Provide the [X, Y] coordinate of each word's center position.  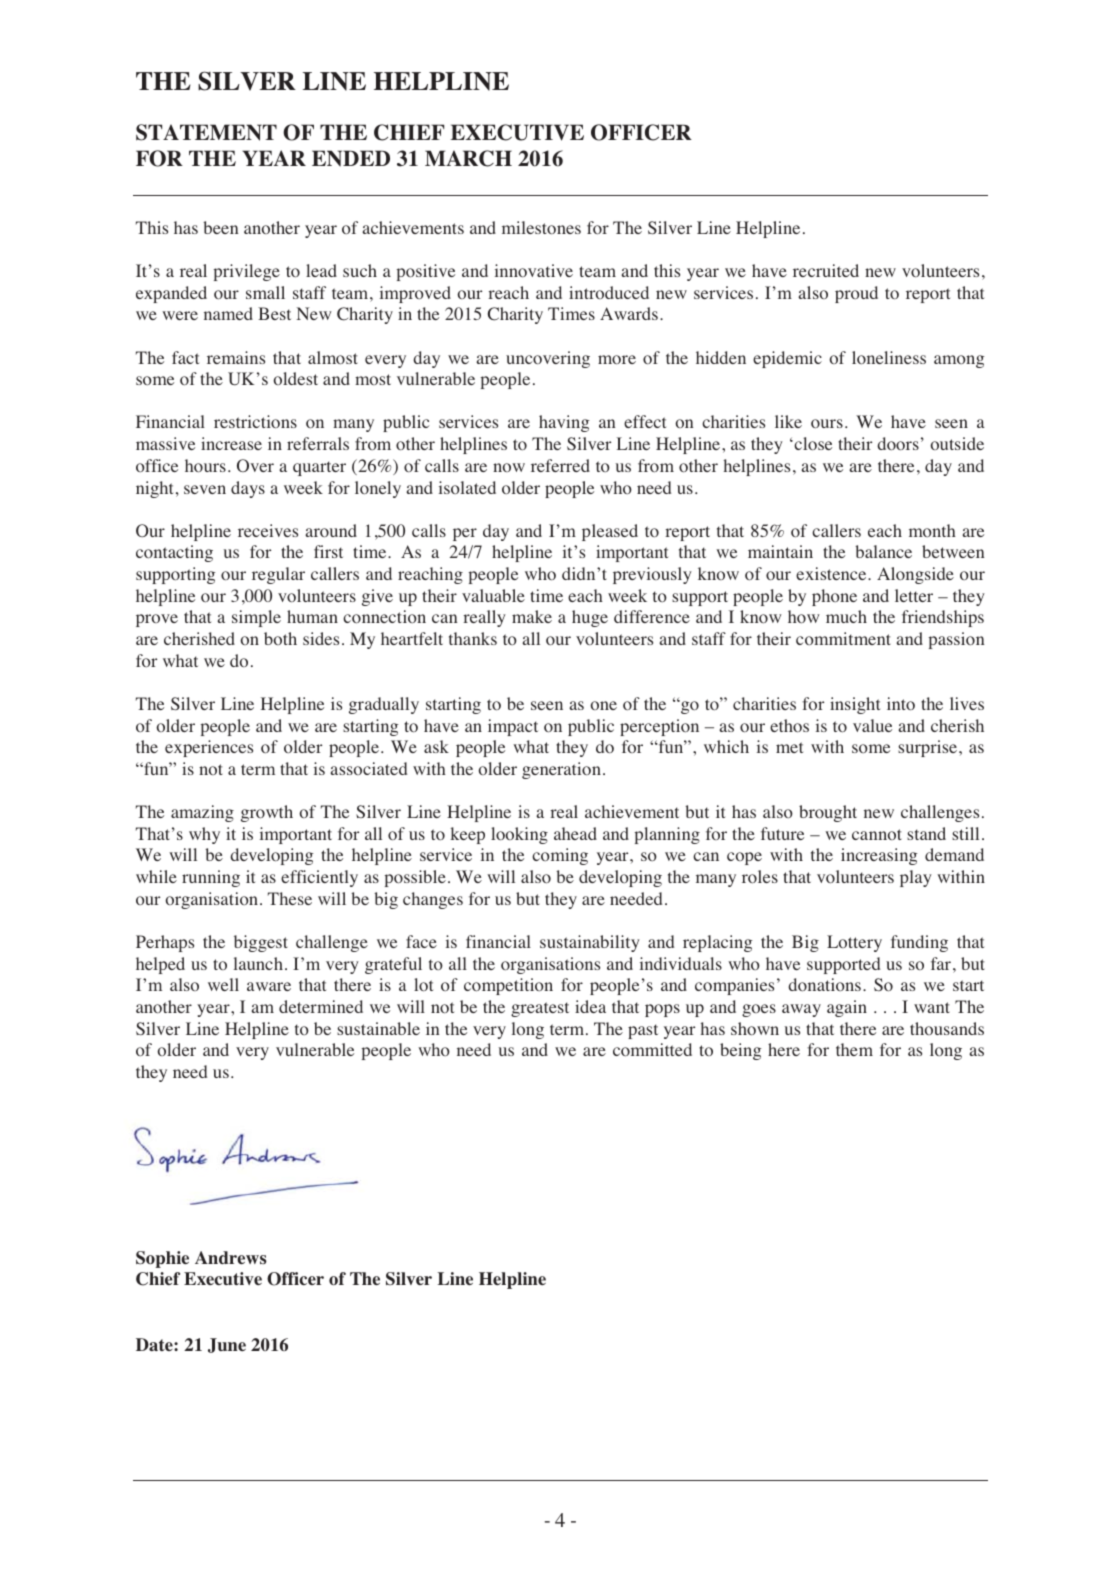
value [872, 725]
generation [561, 770]
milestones [541, 228]
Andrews [231, 1258]
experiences [209, 748]
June [227, 1345]
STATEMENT [206, 132]
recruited [826, 270]
